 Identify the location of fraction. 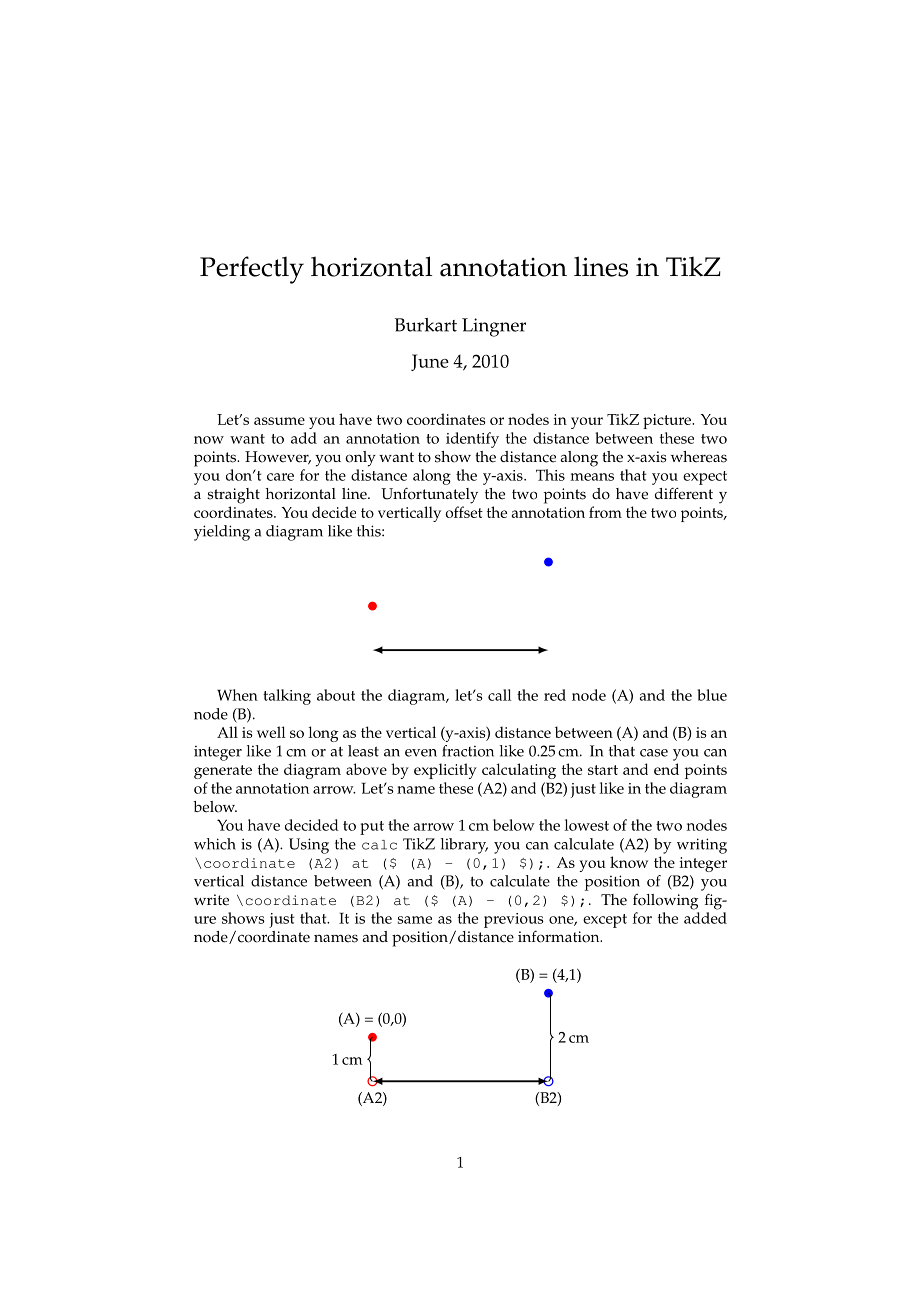
(468, 751).
